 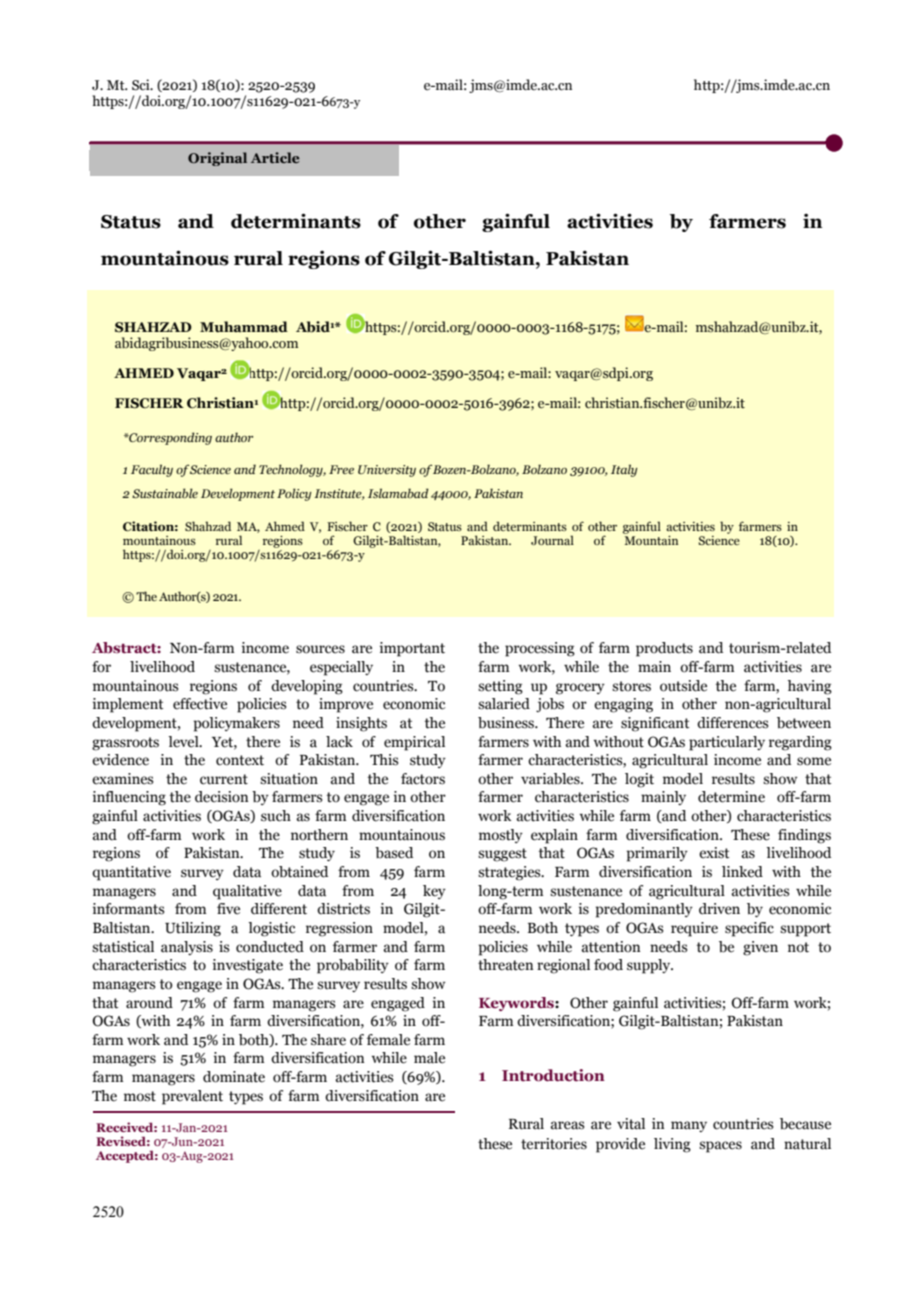 I want to click on Italy, so click(x=624, y=470).
